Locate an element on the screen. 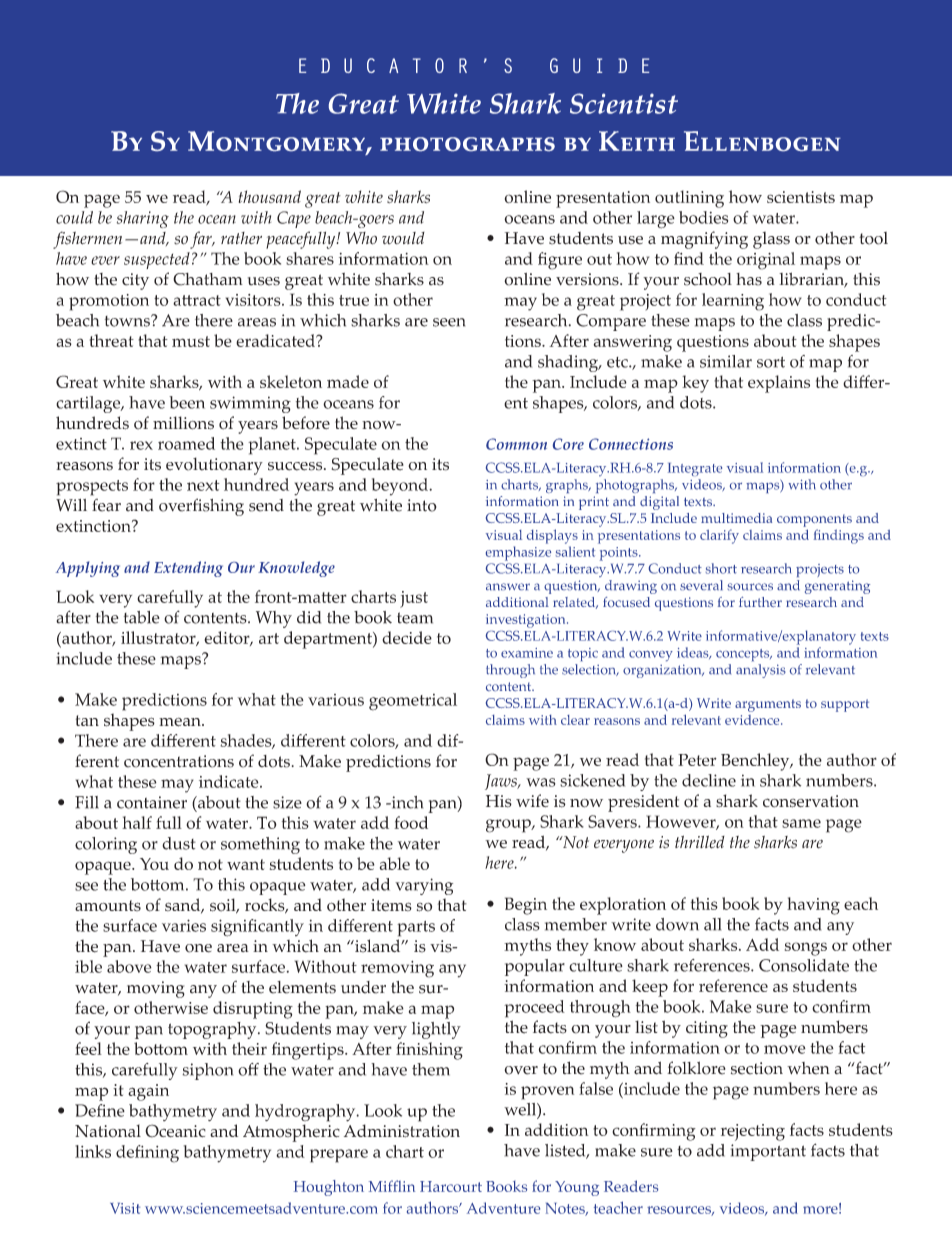 Image resolution: width=952 pixels, height=1233 pixels. mean is located at coordinates (181, 722).
